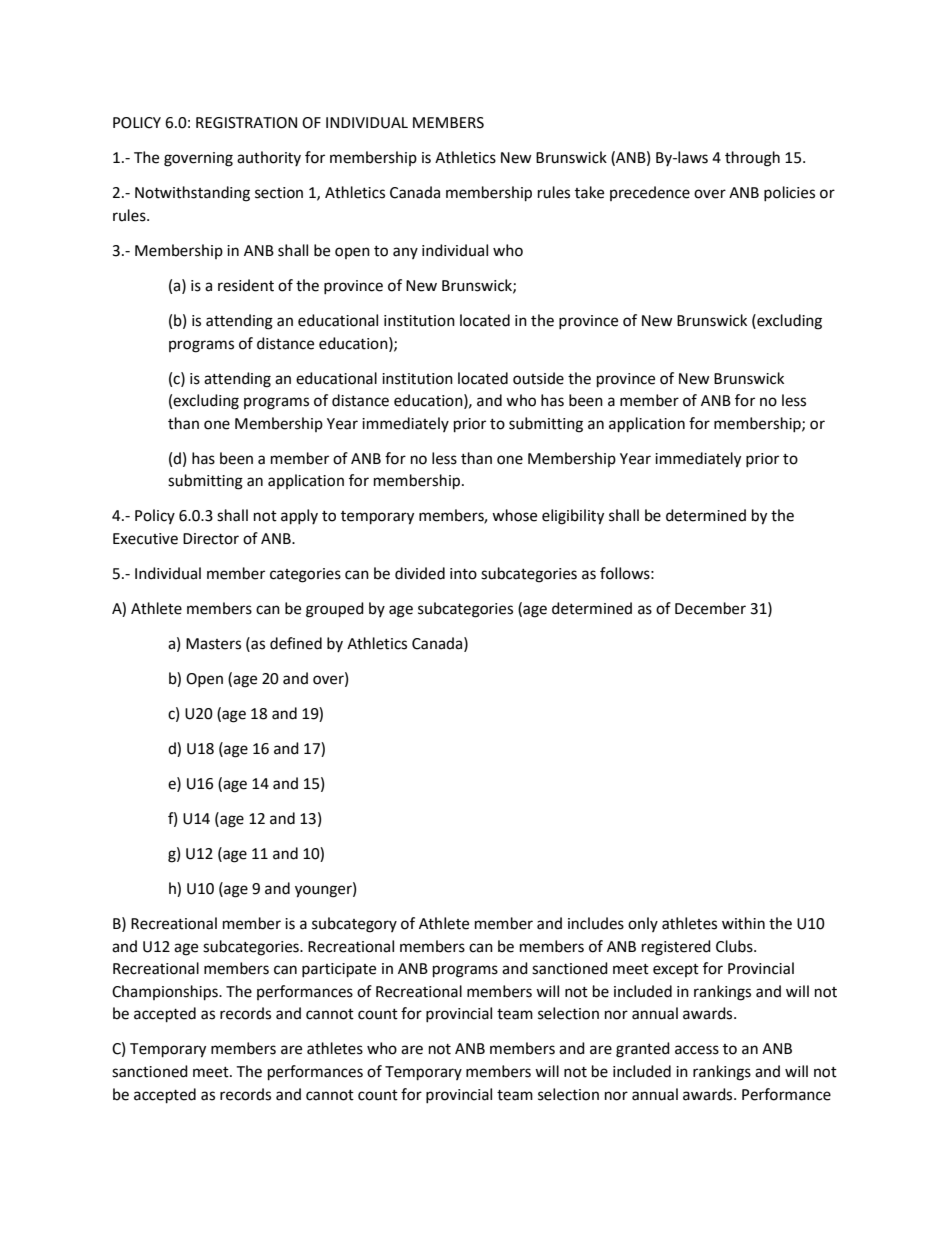 Image resolution: width=952 pixels, height=1233 pixels. What do you see at coordinates (213, 644) in the screenshot?
I see `Masters` at bounding box center [213, 644].
